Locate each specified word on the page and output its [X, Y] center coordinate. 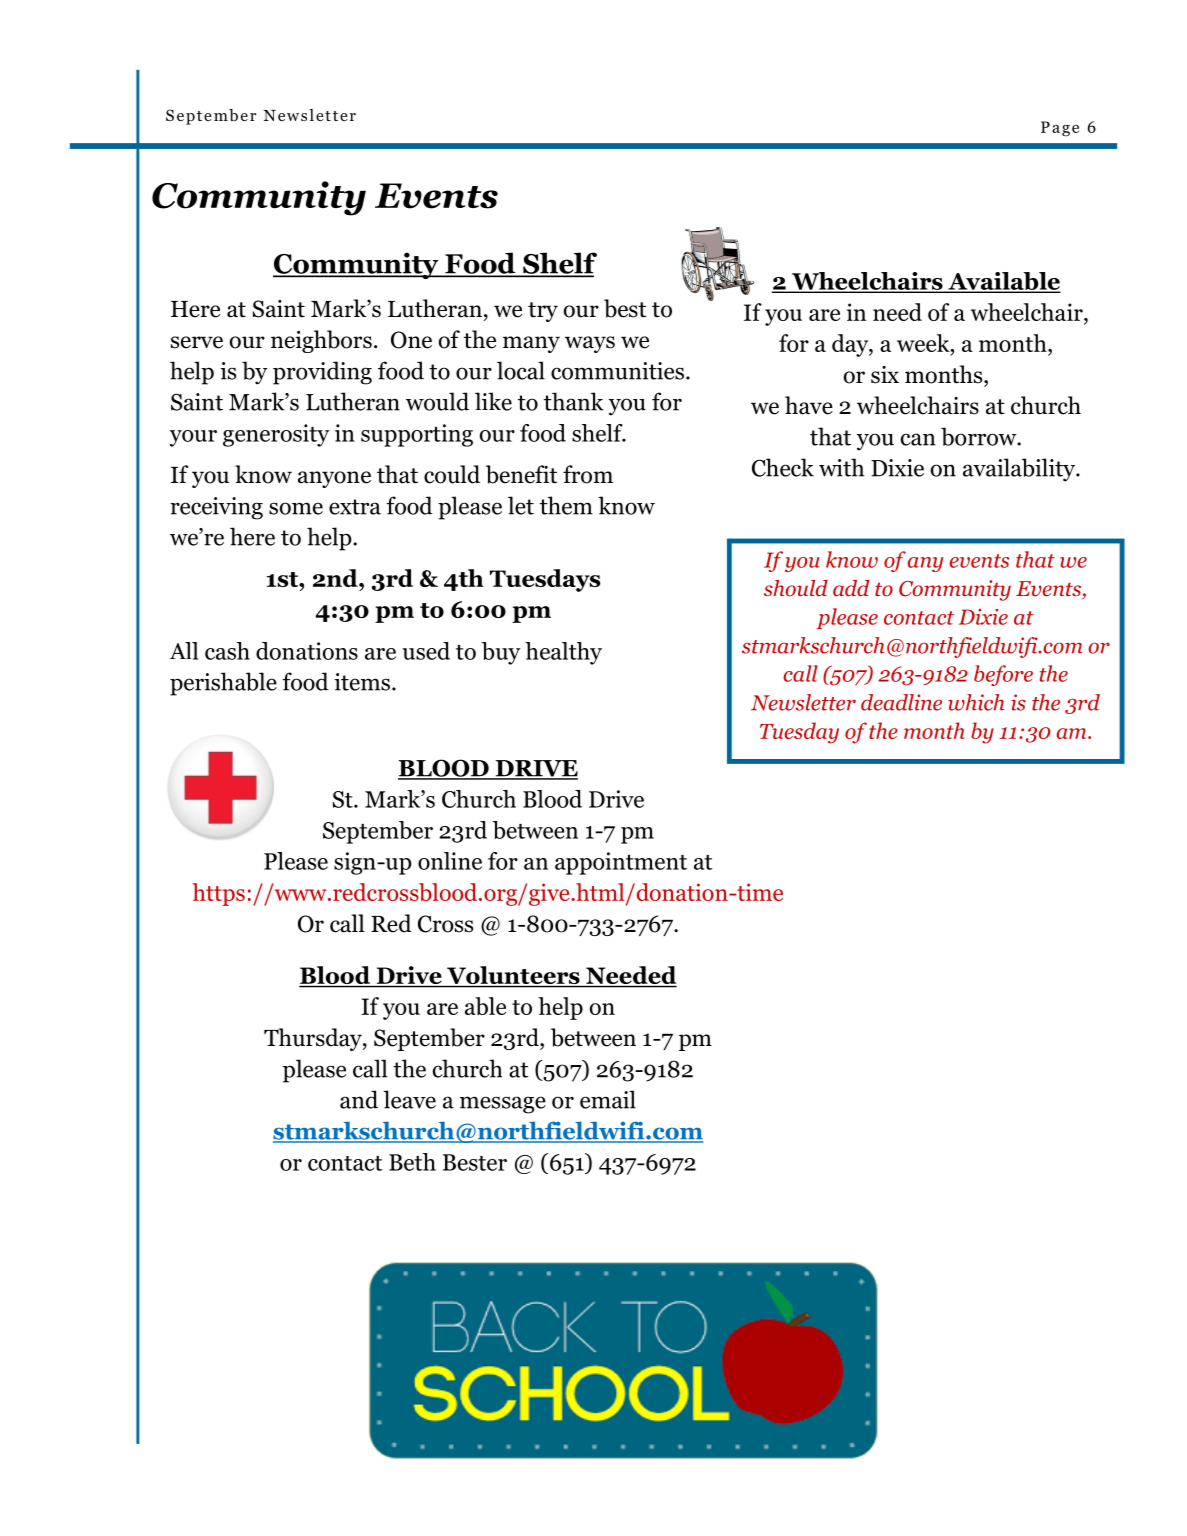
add [851, 588]
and [359, 1099]
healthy [563, 653]
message [503, 1105]
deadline [901, 702]
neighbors [321, 341]
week [924, 343]
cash [227, 651]
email [608, 1099]
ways [590, 344]
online [450, 861]
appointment [621, 863]
